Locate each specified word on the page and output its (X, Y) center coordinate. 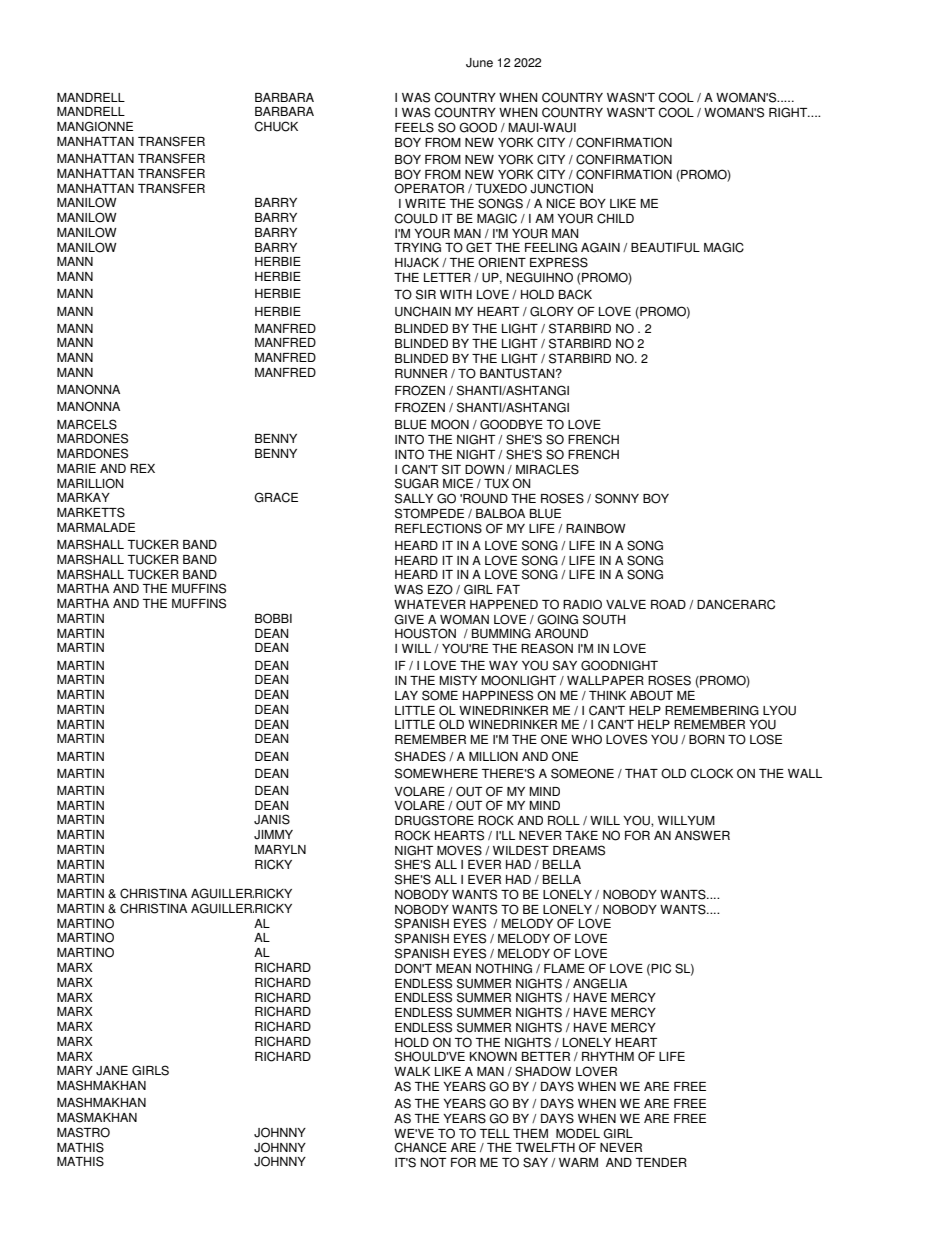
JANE (112, 1071)
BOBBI (273, 618)
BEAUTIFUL (665, 248)
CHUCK (276, 126)
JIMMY (273, 835)
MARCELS (87, 424)
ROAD (668, 604)
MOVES (459, 850)
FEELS (414, 127)
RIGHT (789, 112)
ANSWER (702, 835)
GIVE (409, 619)
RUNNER (421, 374)
